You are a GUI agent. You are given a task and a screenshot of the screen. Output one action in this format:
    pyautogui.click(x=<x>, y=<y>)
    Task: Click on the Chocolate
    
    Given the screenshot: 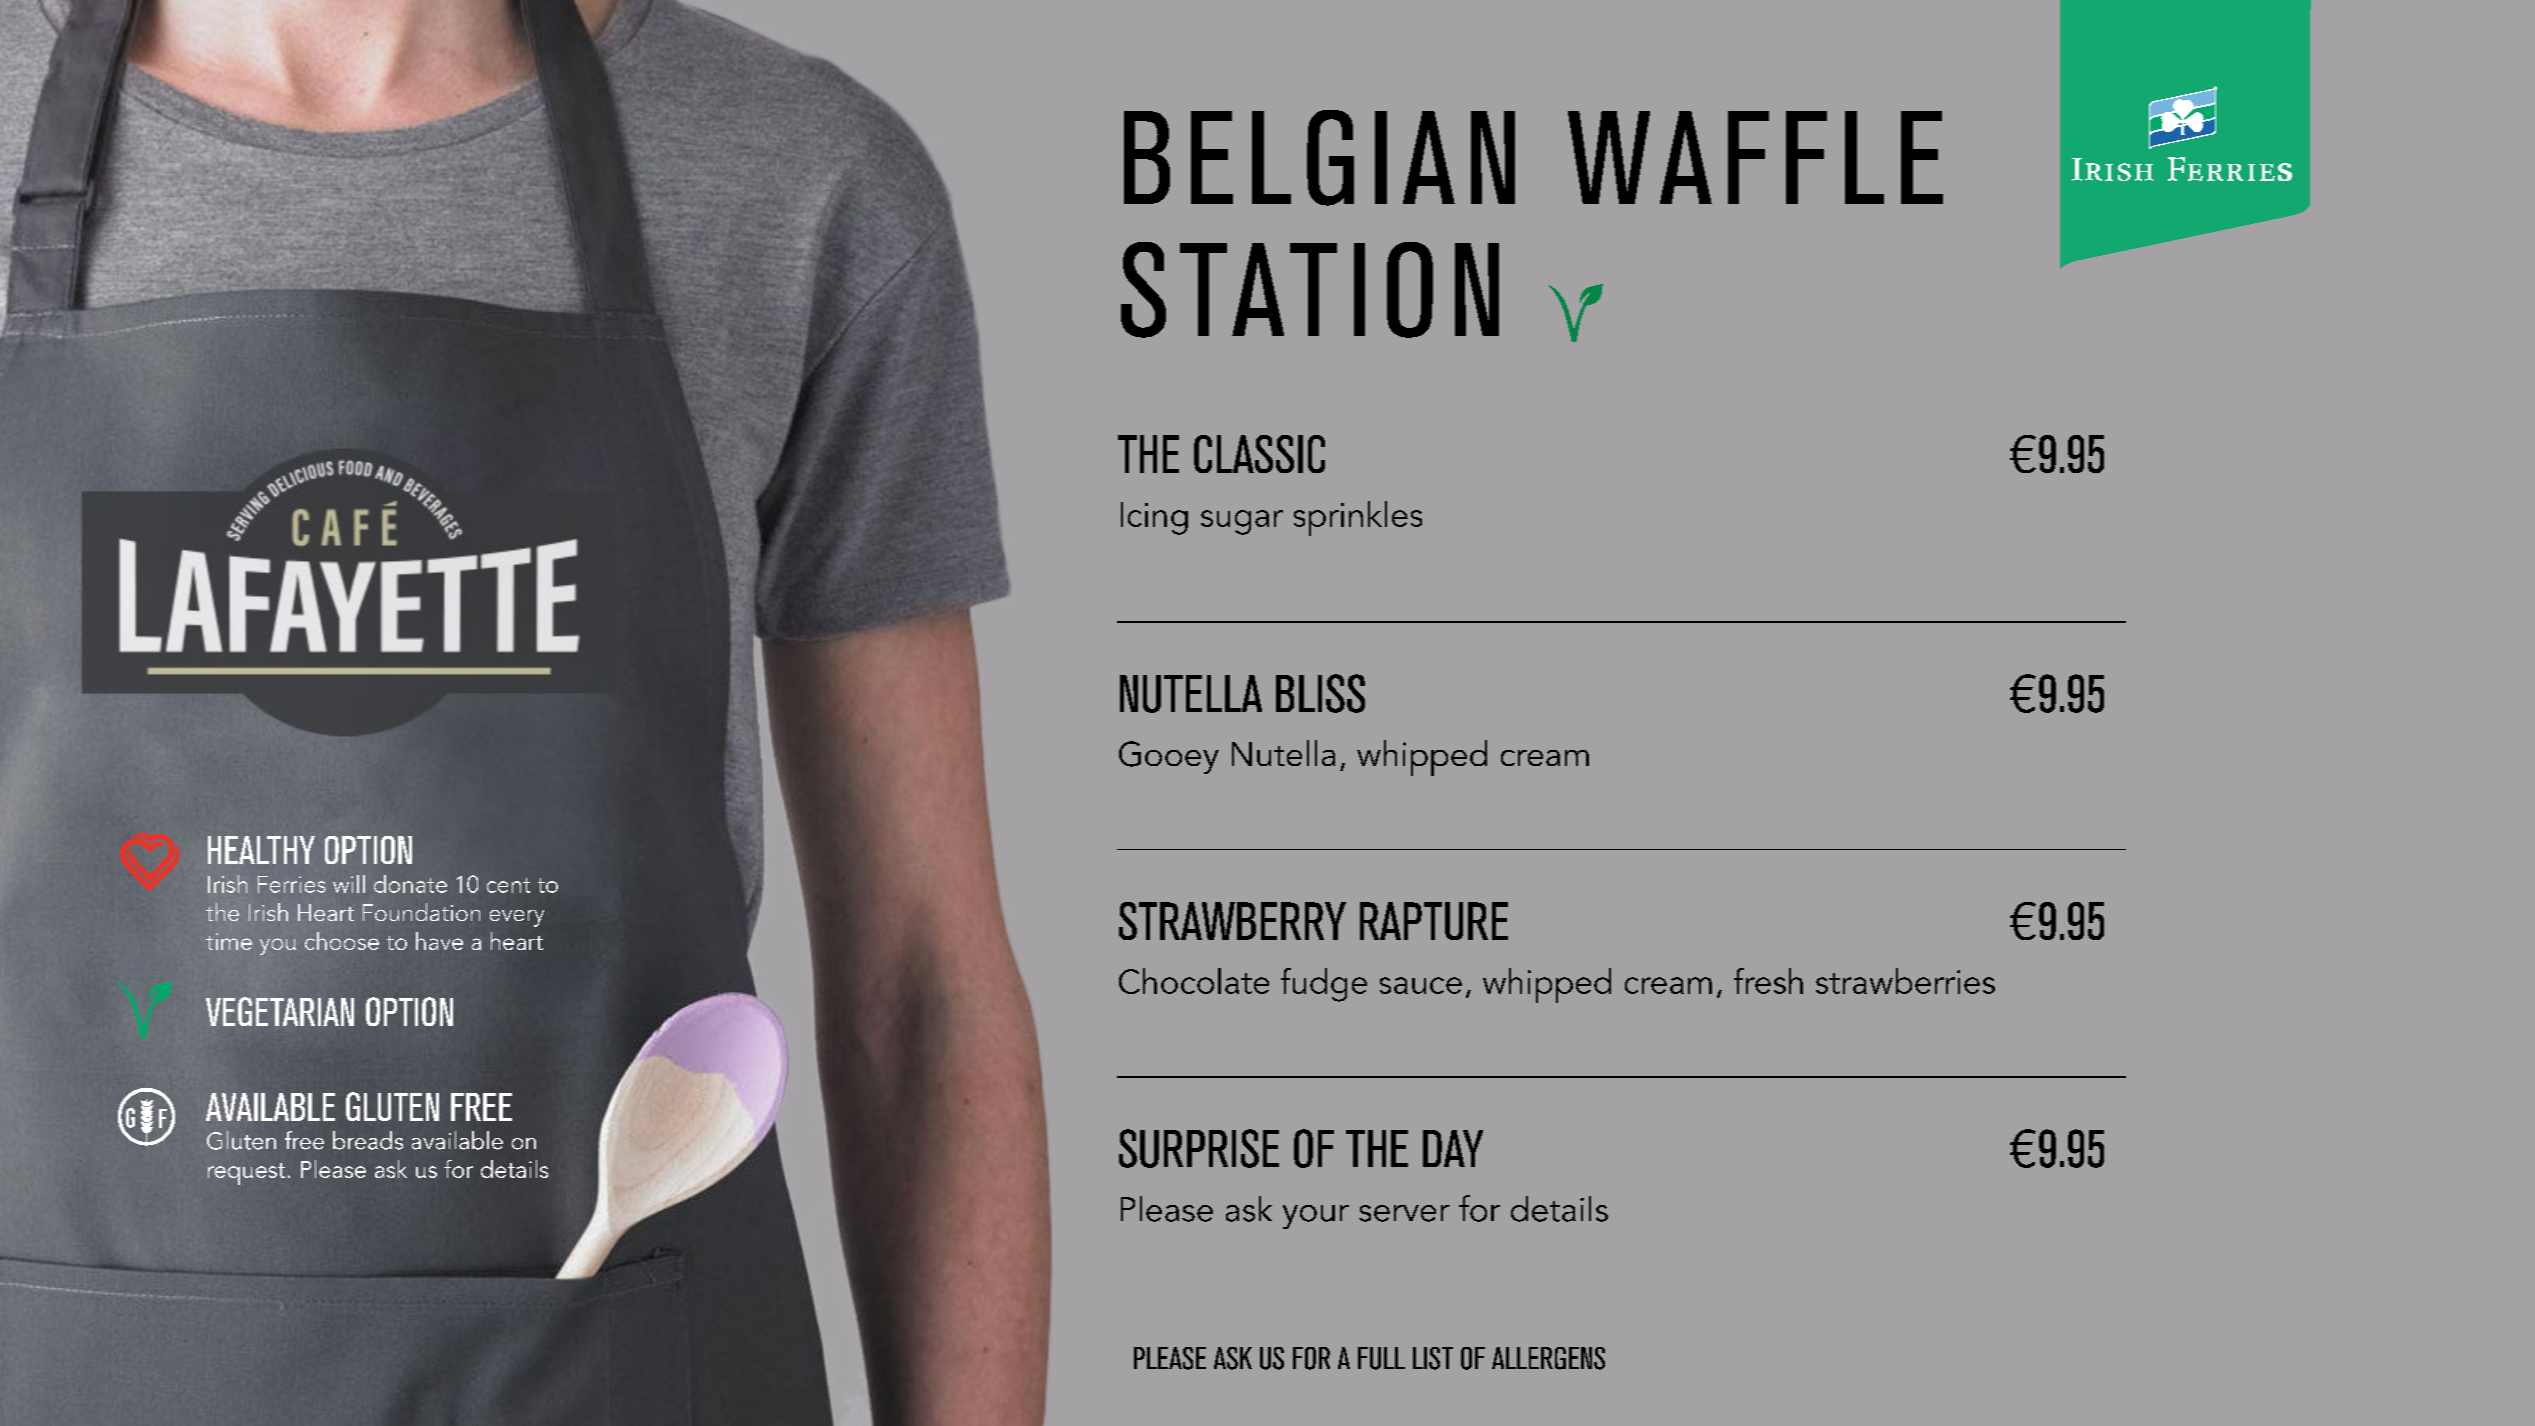 What is the action you would take?
    pyautogui.click(x=1194, y=981)
